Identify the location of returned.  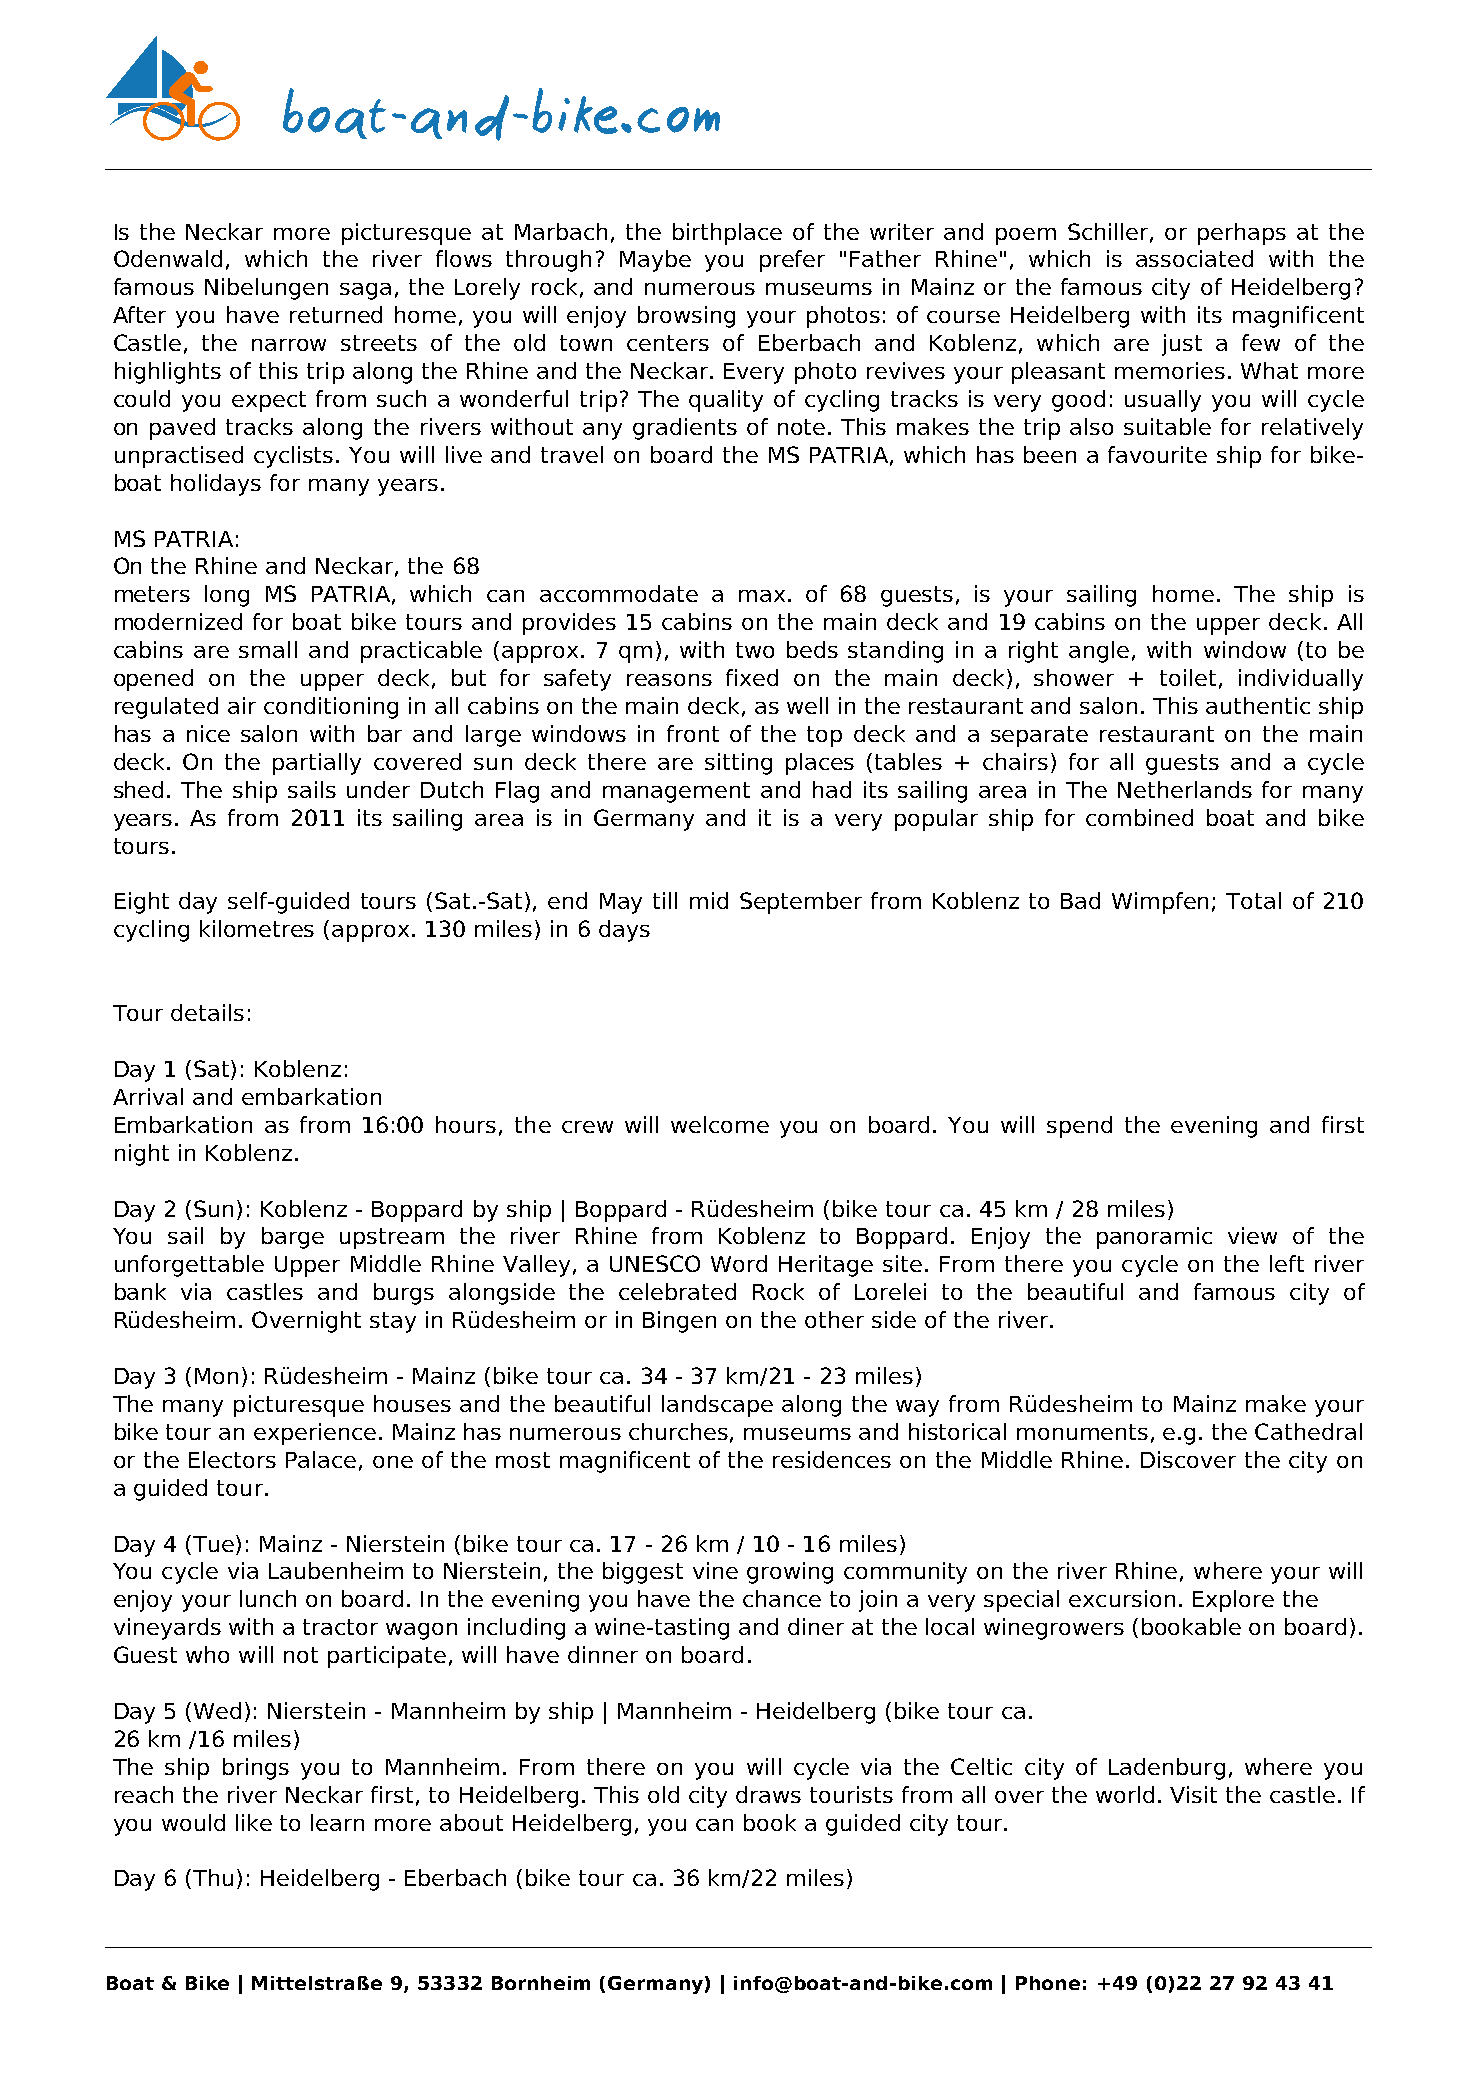
(336, 314).
